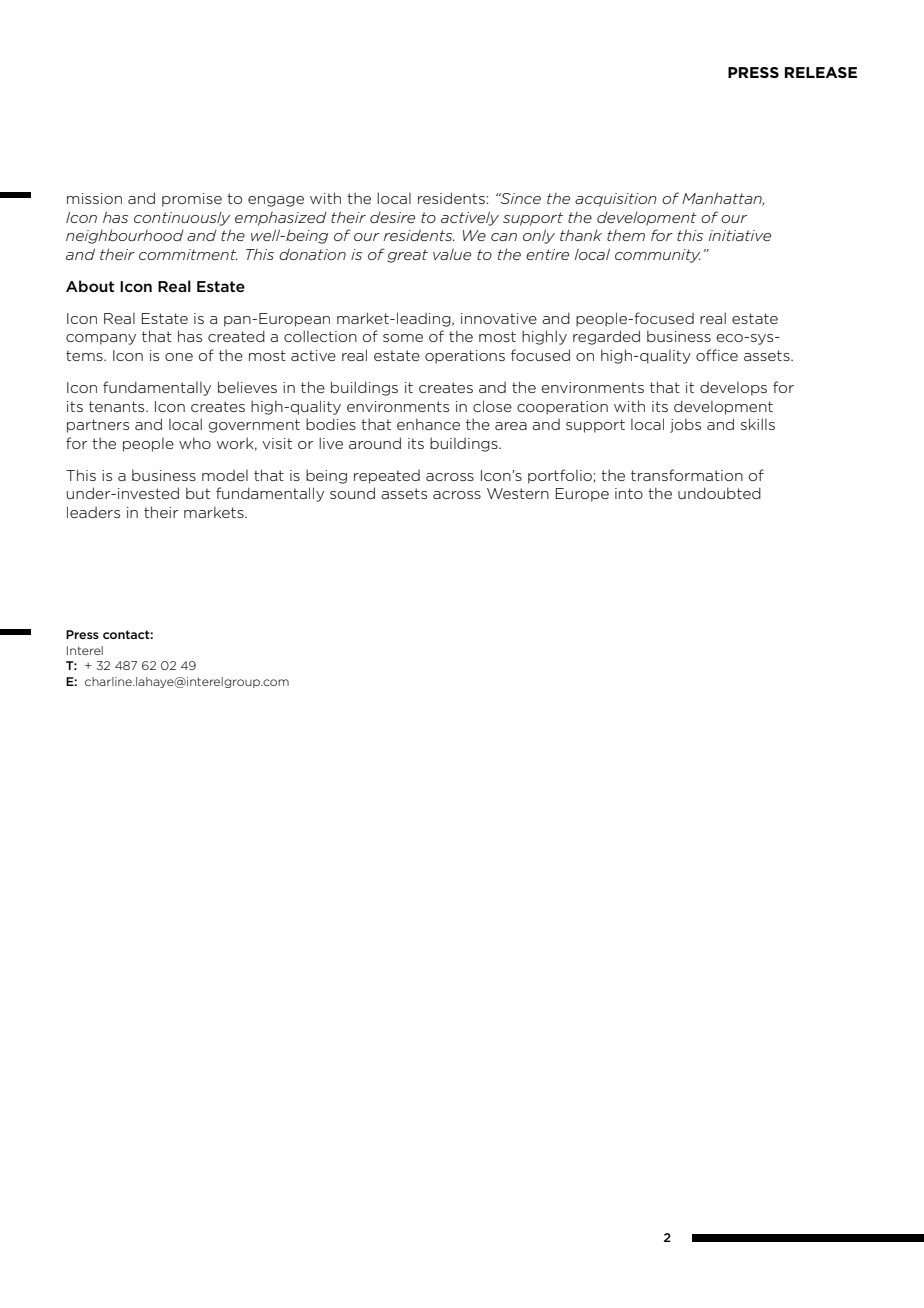 This screenshot has width=924, height=1308. What do you see at coordinates (90, 286) in the screenshot?
I see `About` at bounding box center [90, 286].
